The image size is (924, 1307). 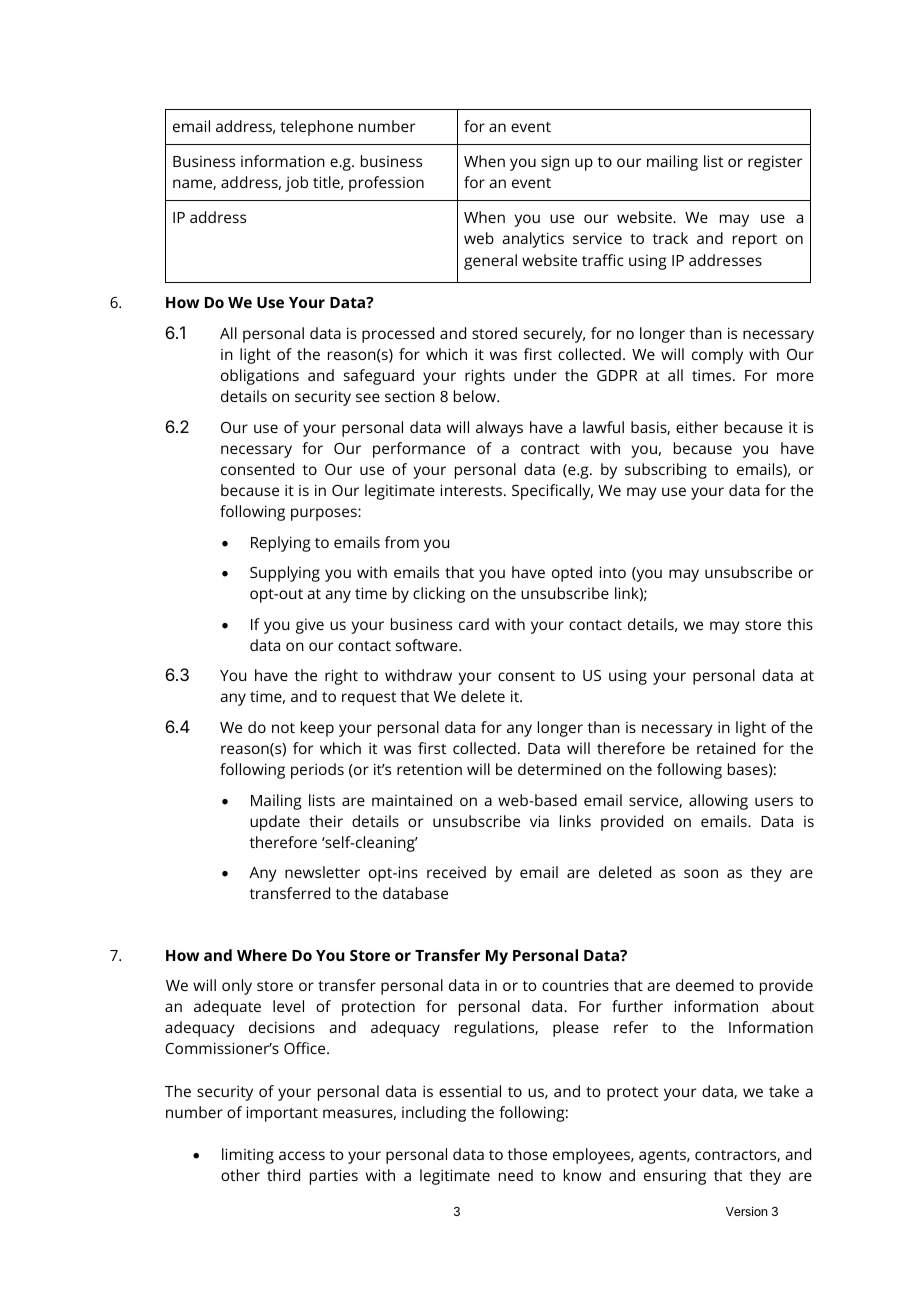 What do you see at coordinates (726, 748) in the document?
I see `retained` at bounding box center [726, 748].
